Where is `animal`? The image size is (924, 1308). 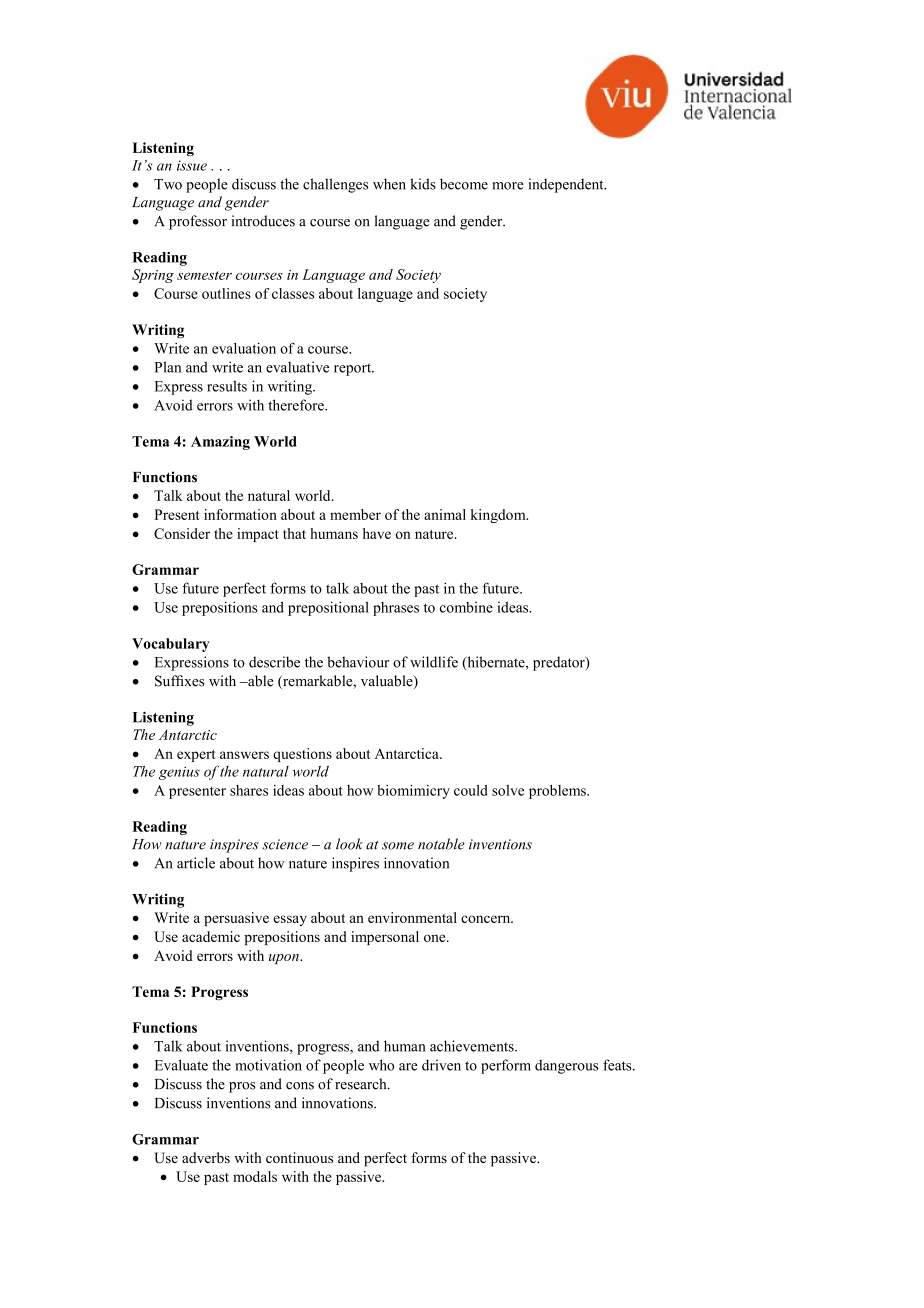 animal is located at coordinates (445, 514).
